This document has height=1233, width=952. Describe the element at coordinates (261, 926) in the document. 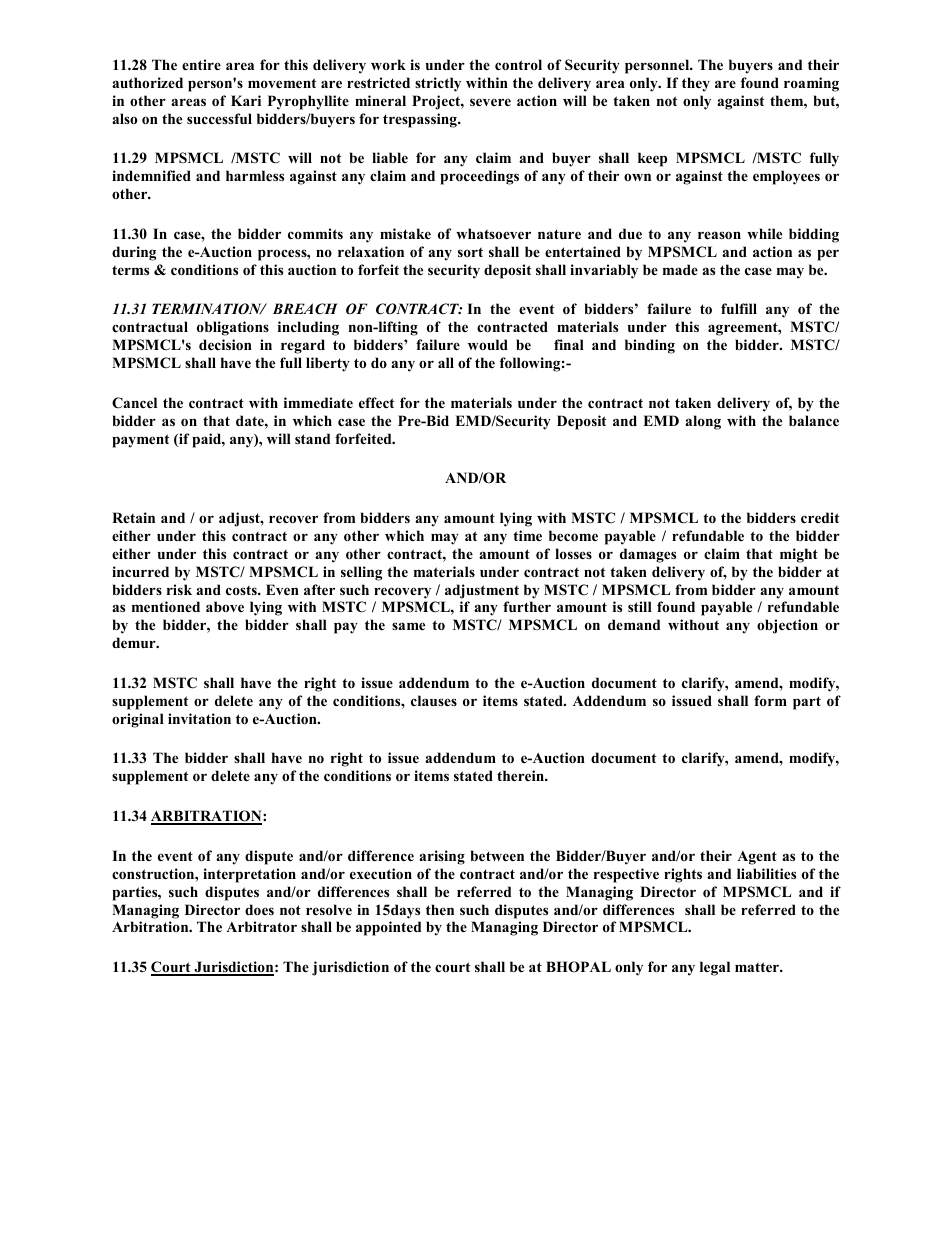

I see `Arbitrator` at that location.
